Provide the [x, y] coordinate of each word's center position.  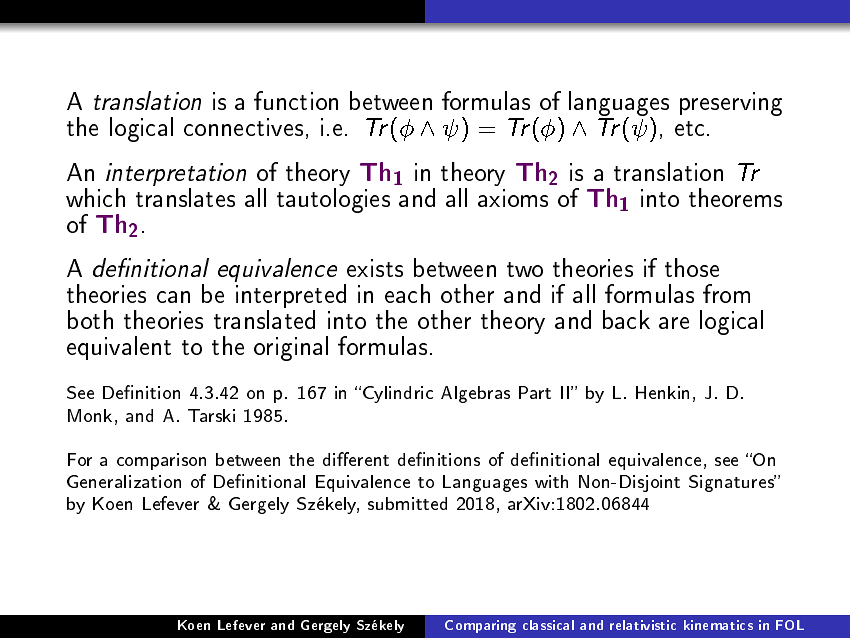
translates [185, 197]
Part [535, 392]
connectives [243, 127]
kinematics [718, 625]
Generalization [124, 481]
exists [375, 268]
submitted [407, 503]
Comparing [480, 626]
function [296, 100]
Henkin [662, 392]
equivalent [119, 348]
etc [691, 128]
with [551, 481]
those [692, 267]
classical [548, 625]
